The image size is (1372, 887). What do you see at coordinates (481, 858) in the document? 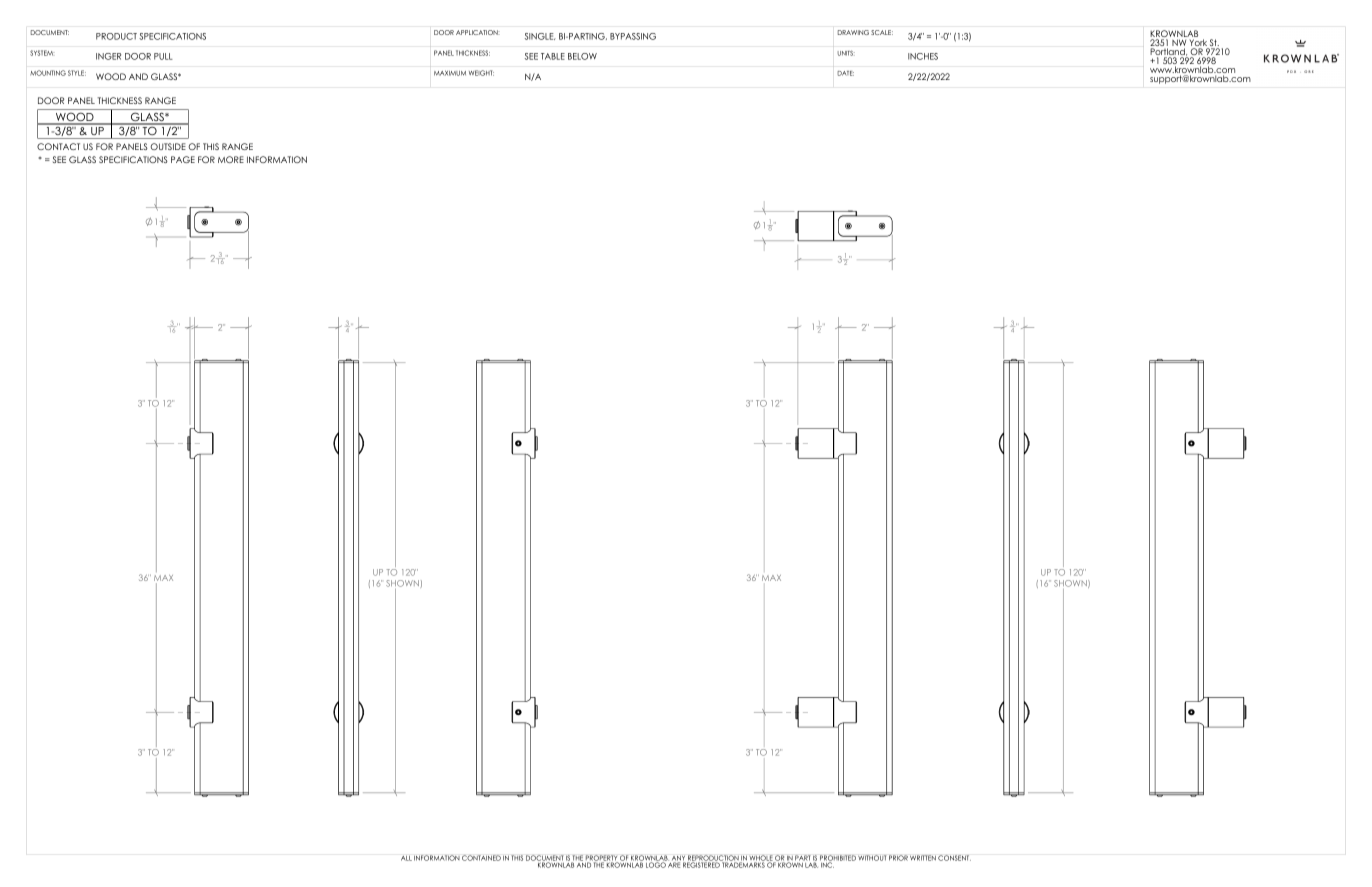
I see `CONTAINED` at bounding box center [481, 858].
